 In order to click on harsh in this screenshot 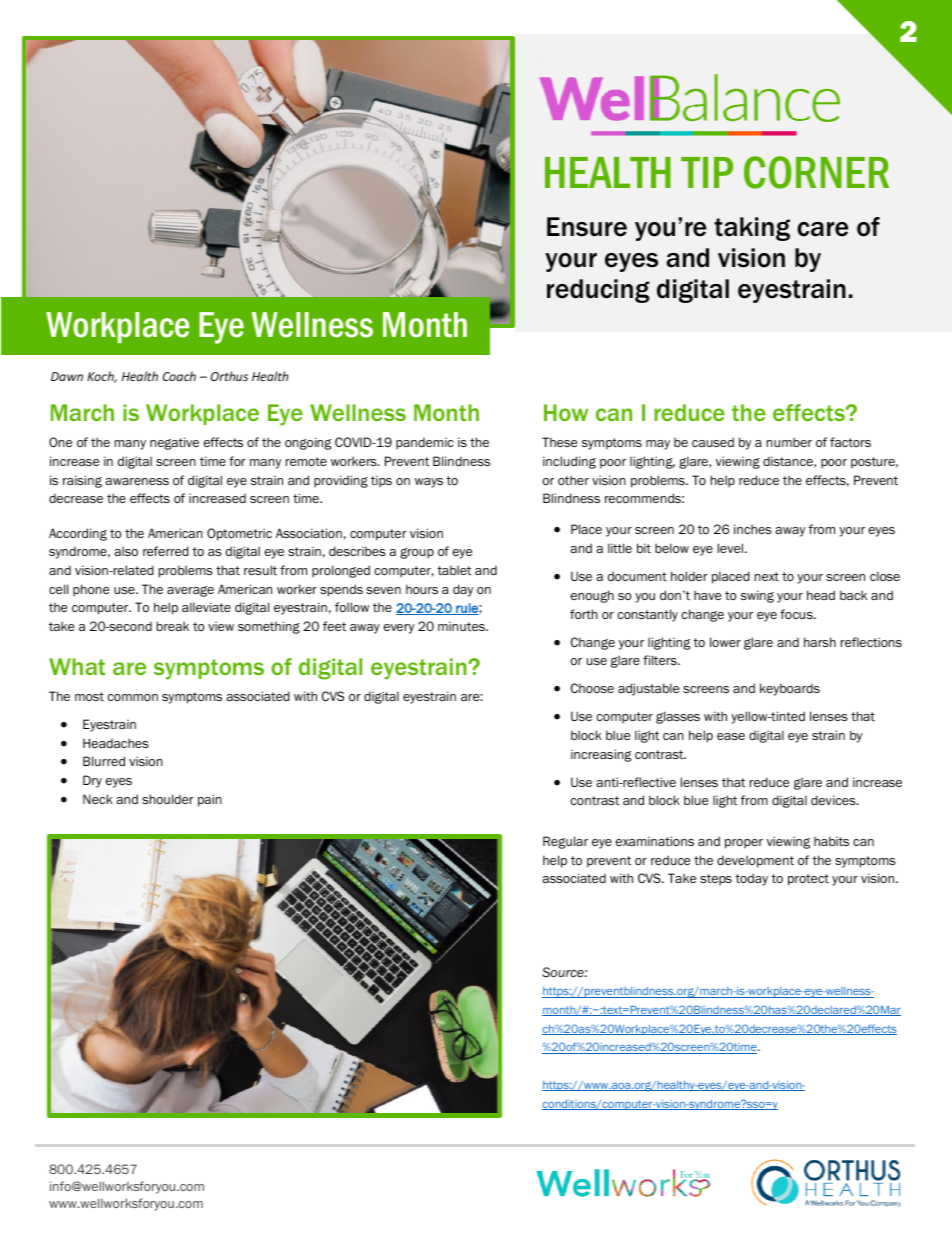, I will do `click(820, 642)`.
